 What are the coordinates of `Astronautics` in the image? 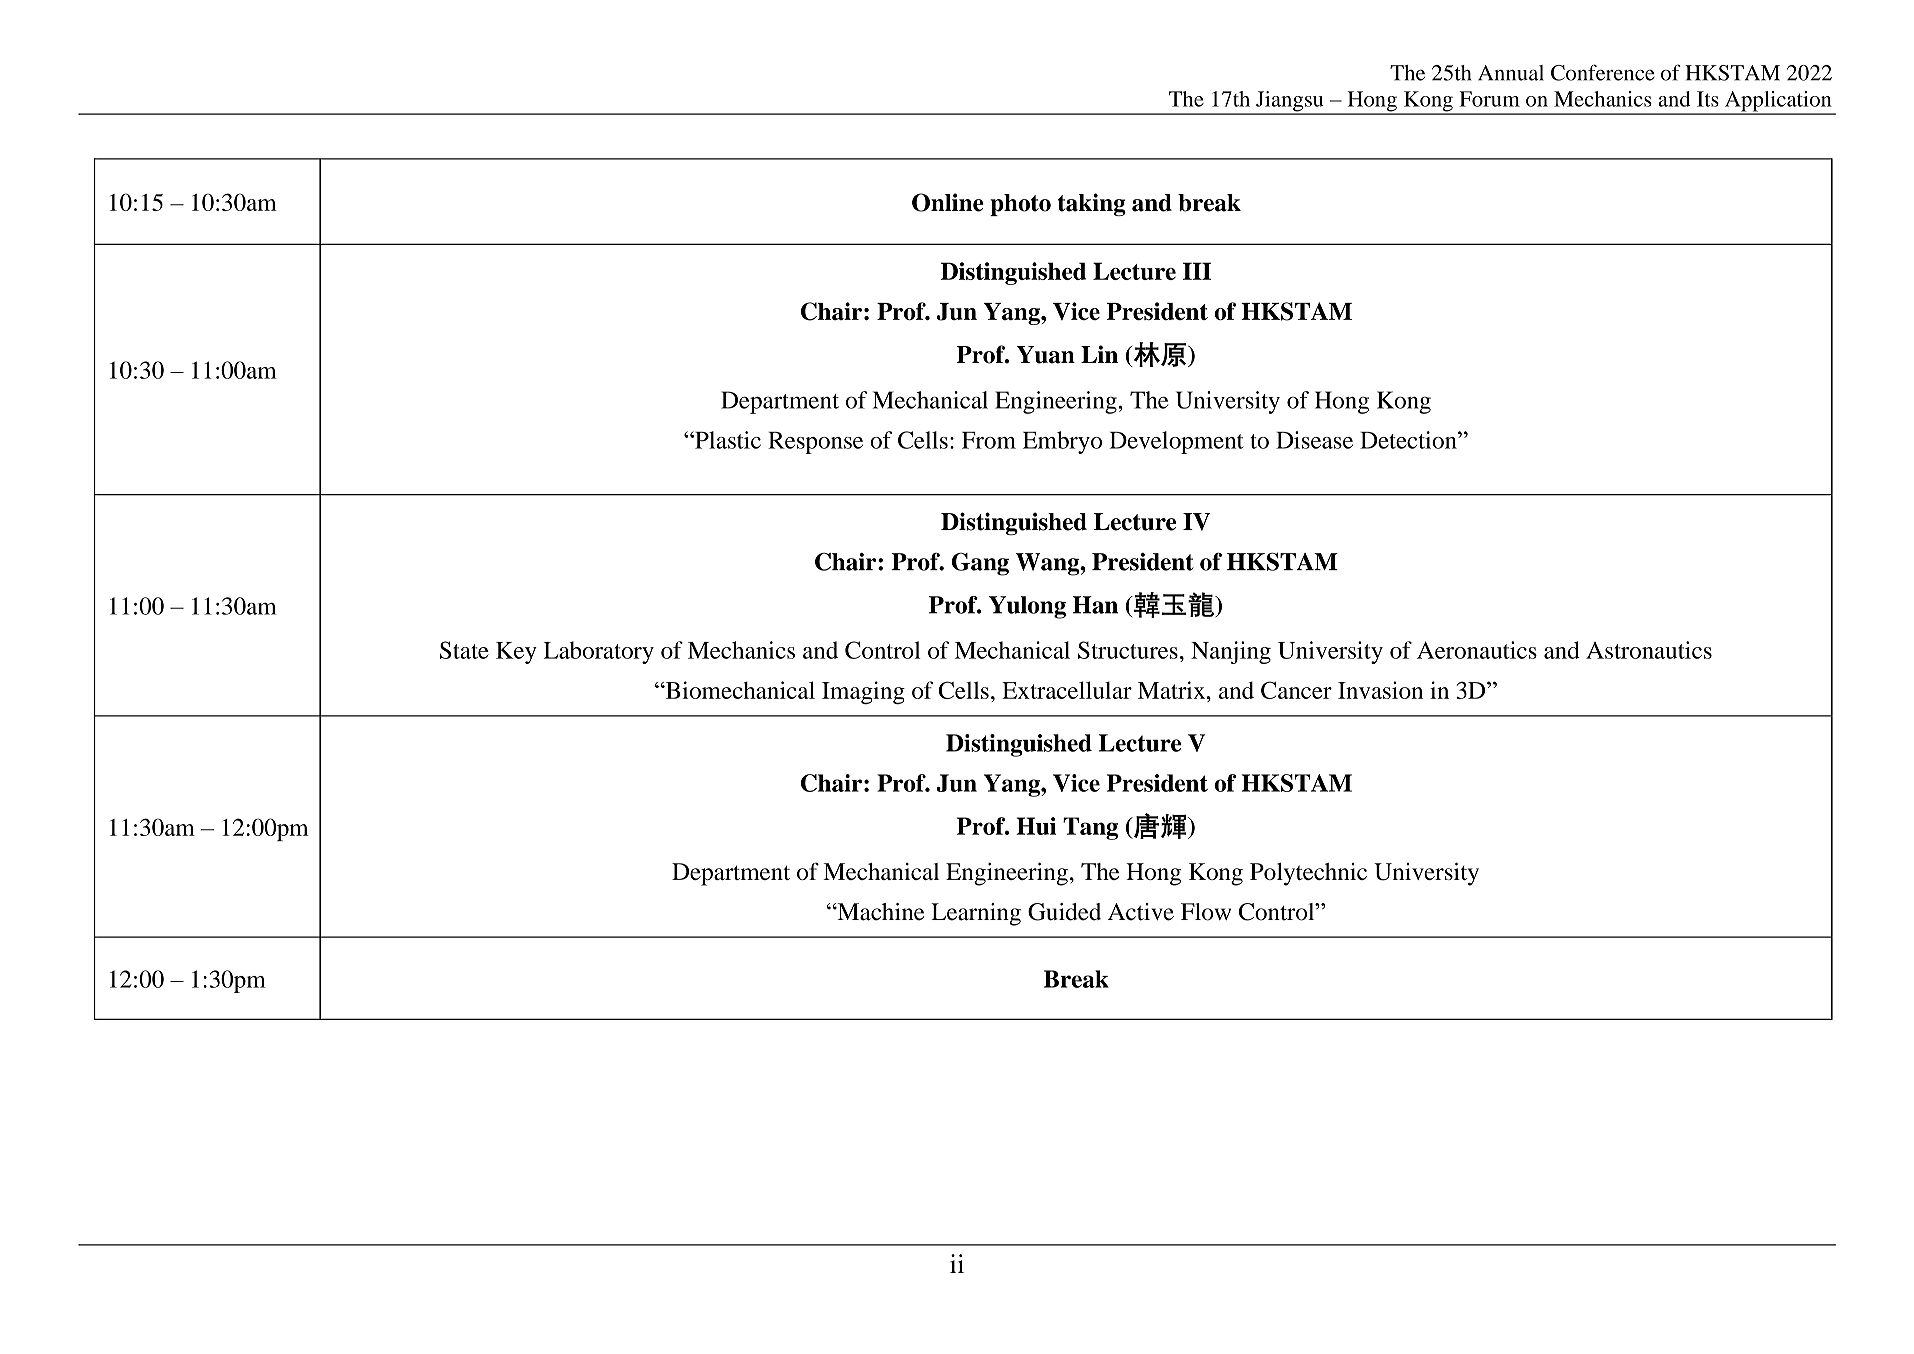 It's located at (1649, 650).
